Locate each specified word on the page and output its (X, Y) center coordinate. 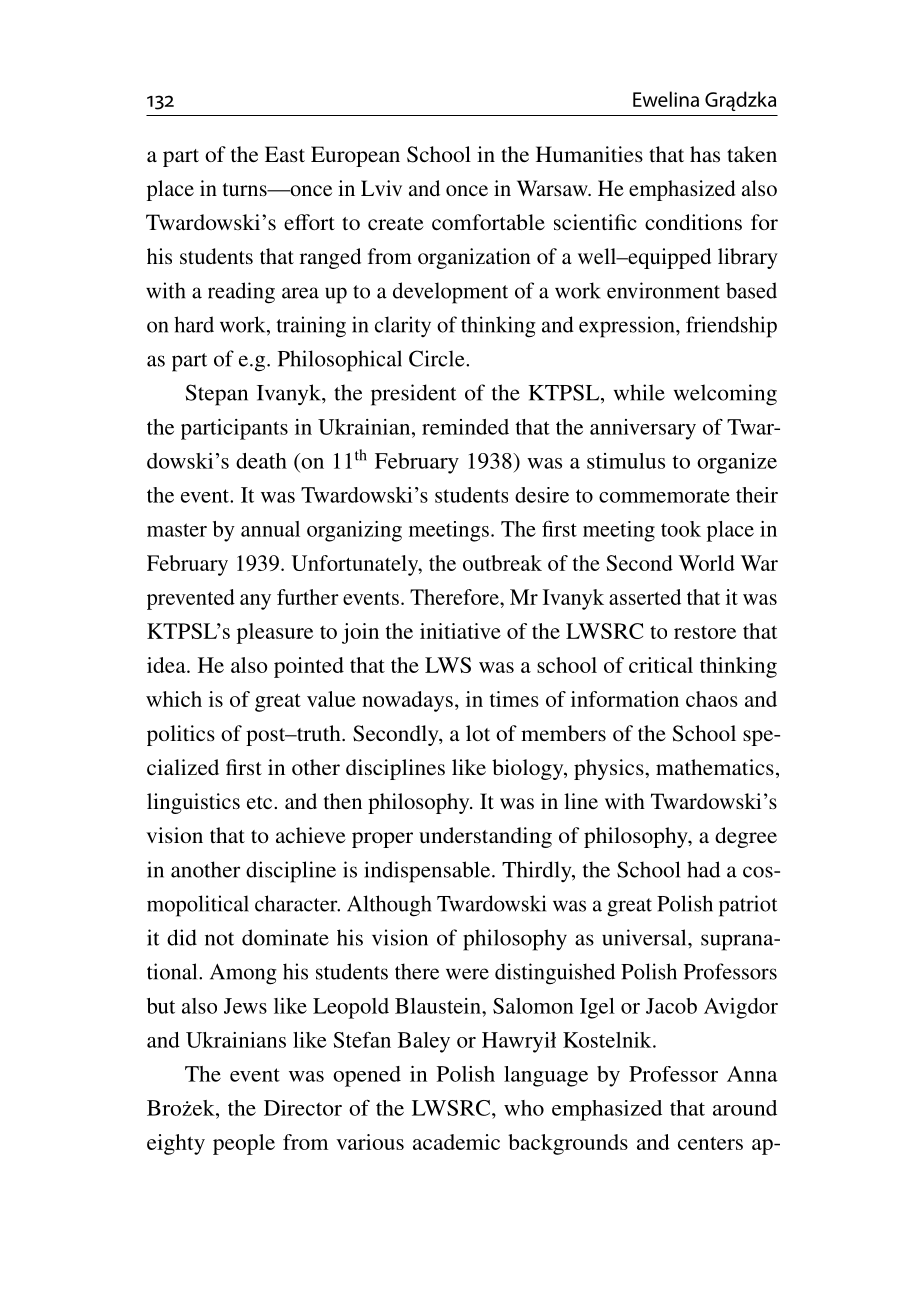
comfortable (488, 222)
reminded (465, 427)
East (285, 154)
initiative (460, 631)
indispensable (428, 872)
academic (456, 1142)
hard (194, 324)
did (182, 937)
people (244, 1144)
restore (705, 632)
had (703, 869)
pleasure (275, 633)
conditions (693, 222)
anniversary (643, 429)
